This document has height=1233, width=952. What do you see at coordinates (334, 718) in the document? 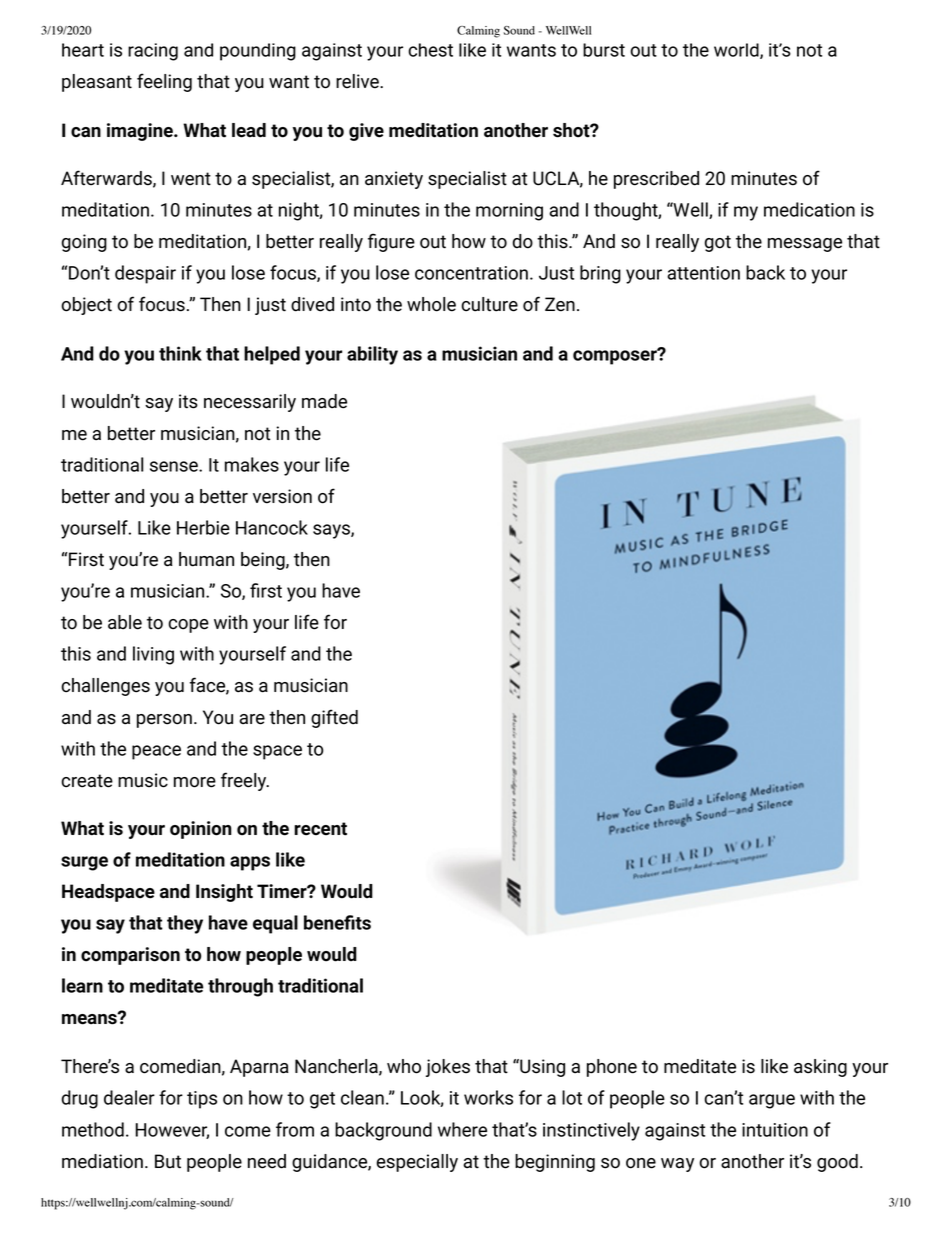
I see `gifted` at bounding box center [334, 718].
